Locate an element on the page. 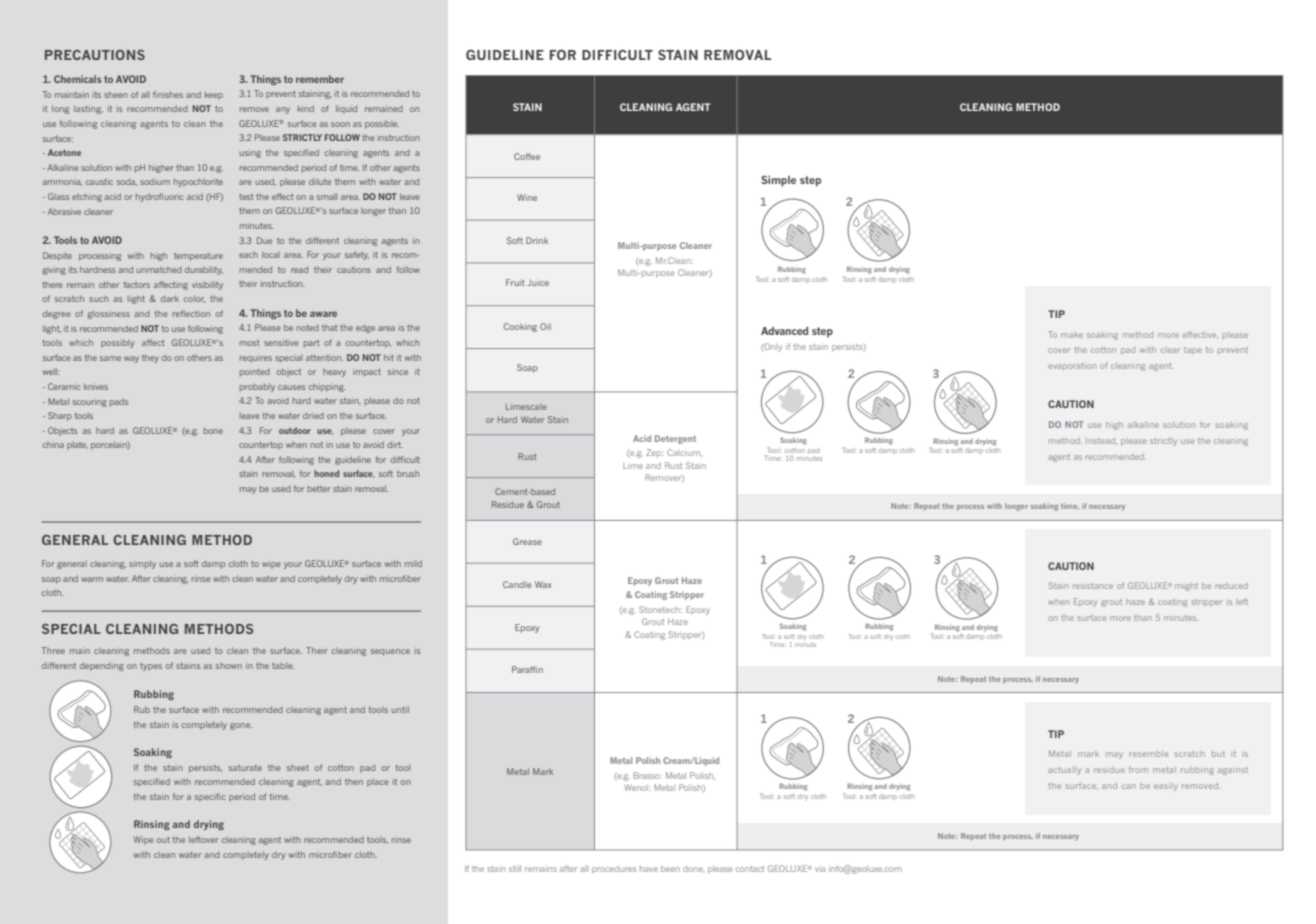 The image size is (1316, 924). Simple is located at coordinates (778, 181).
